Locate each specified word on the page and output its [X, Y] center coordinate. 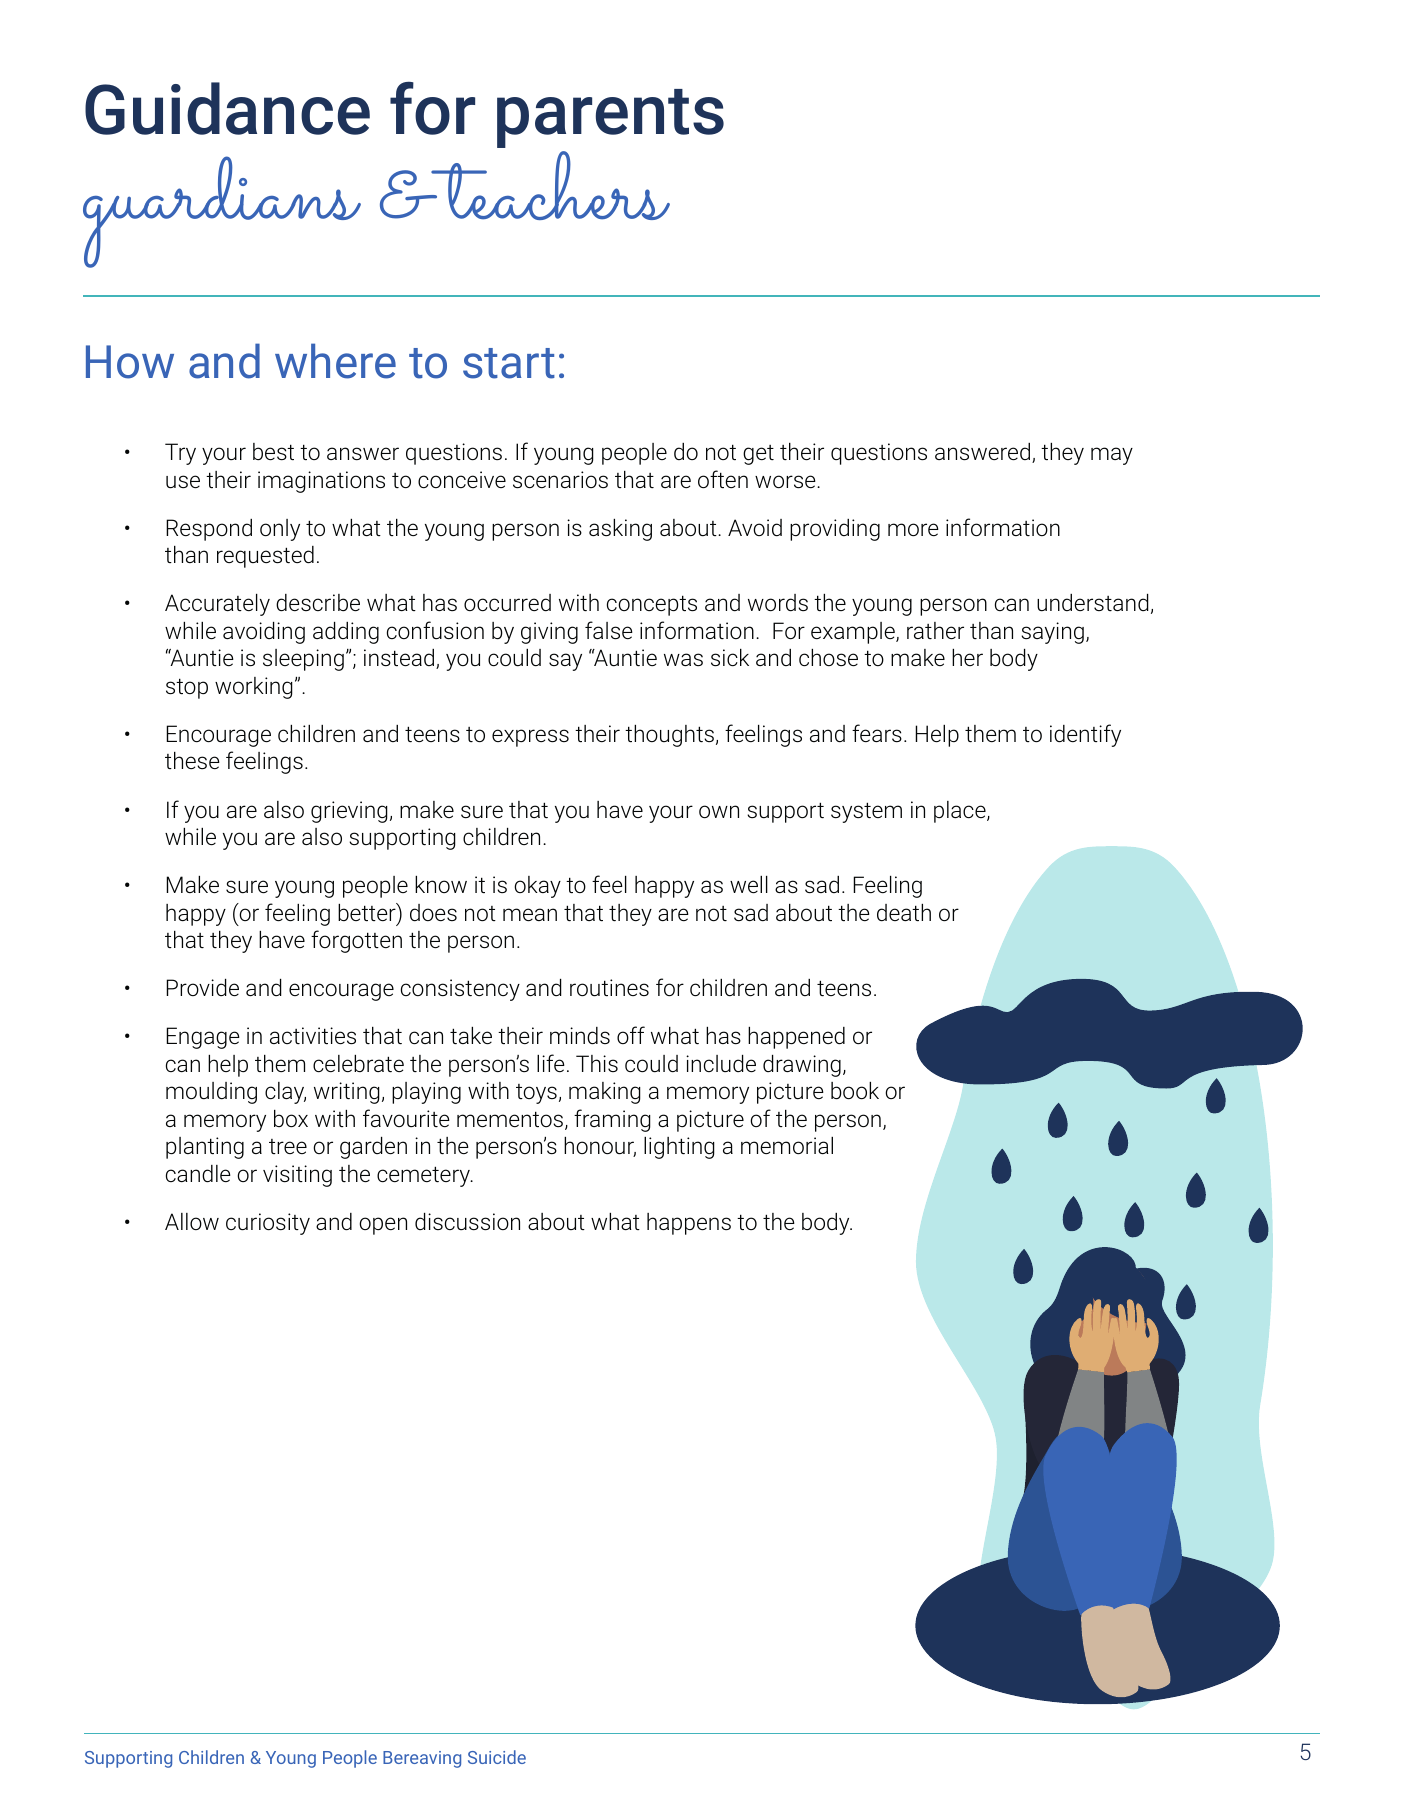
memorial [787, 1145]
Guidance [227, 108]
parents [610, 118]
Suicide [497, 1757]
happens [689, 1224]
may [1112, 456]
